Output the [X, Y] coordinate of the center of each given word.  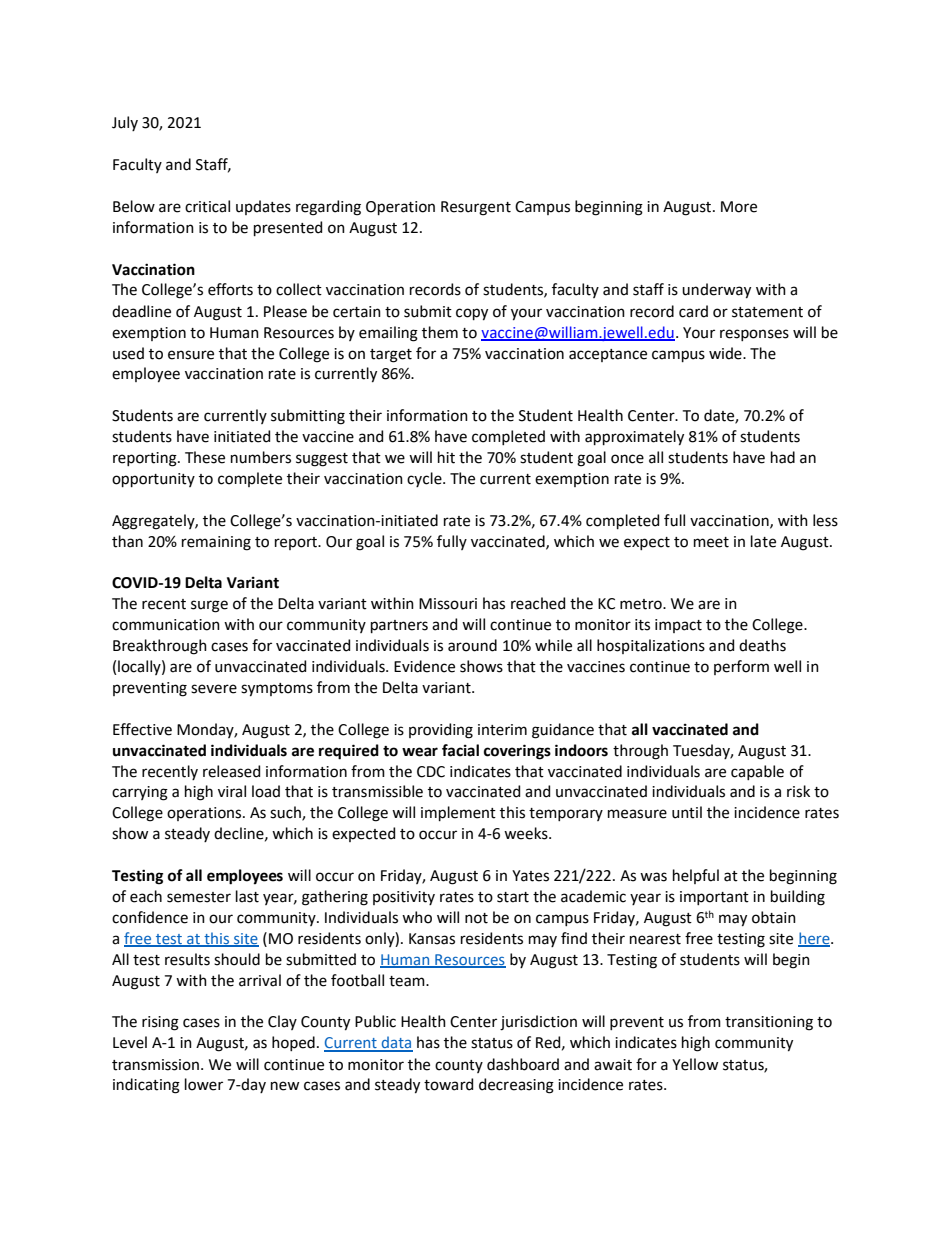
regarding [328, 208]
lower [204, 1084]
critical [207, 206]
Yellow [695, 1064]
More [739, 207]
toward [448, 1084]
